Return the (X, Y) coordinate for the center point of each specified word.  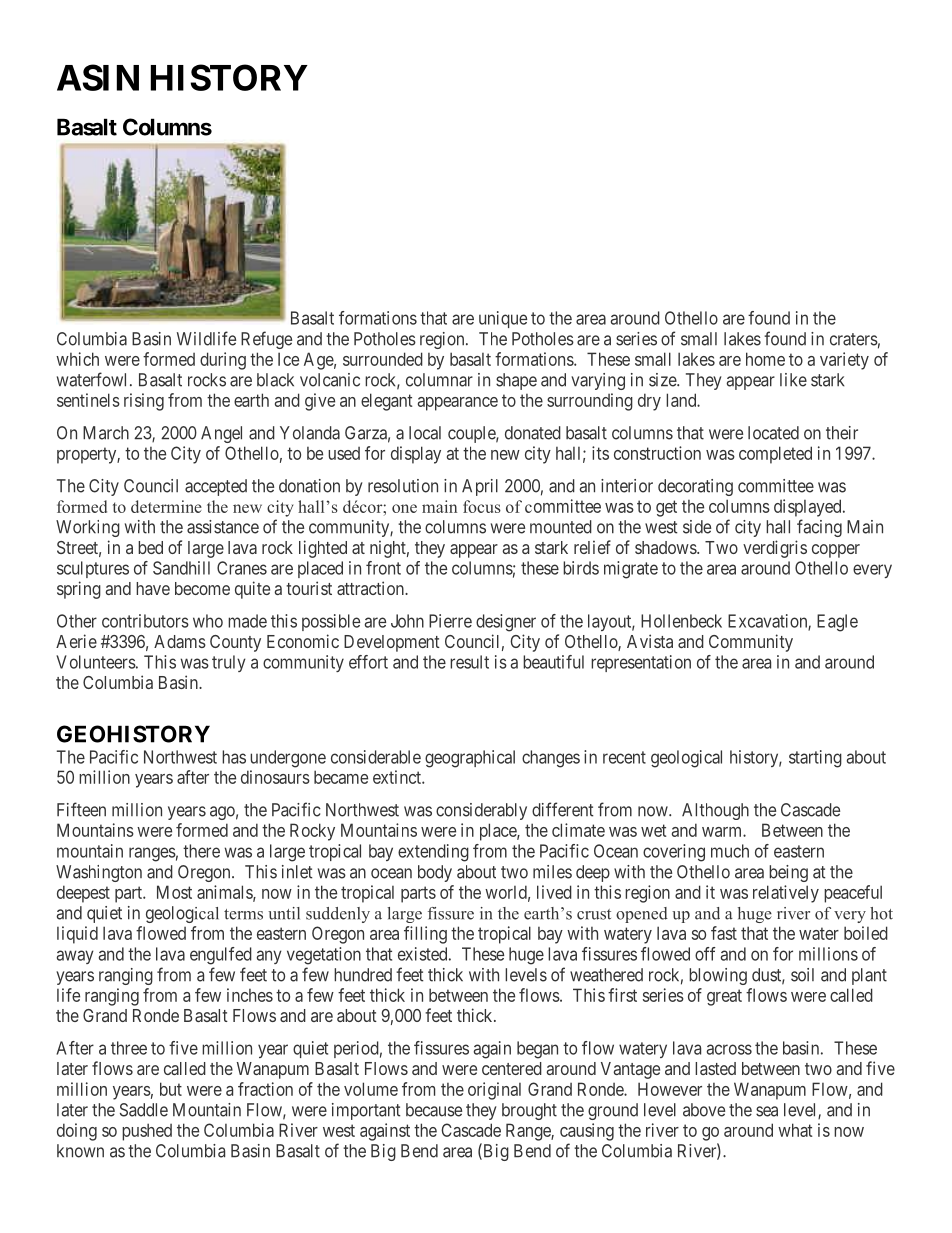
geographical (470, 759)
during (223, 361)
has (234, 757)
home (765, 359)
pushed (147, 1132)
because (434, 1110)
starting (815, 759)
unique (503, 319)
